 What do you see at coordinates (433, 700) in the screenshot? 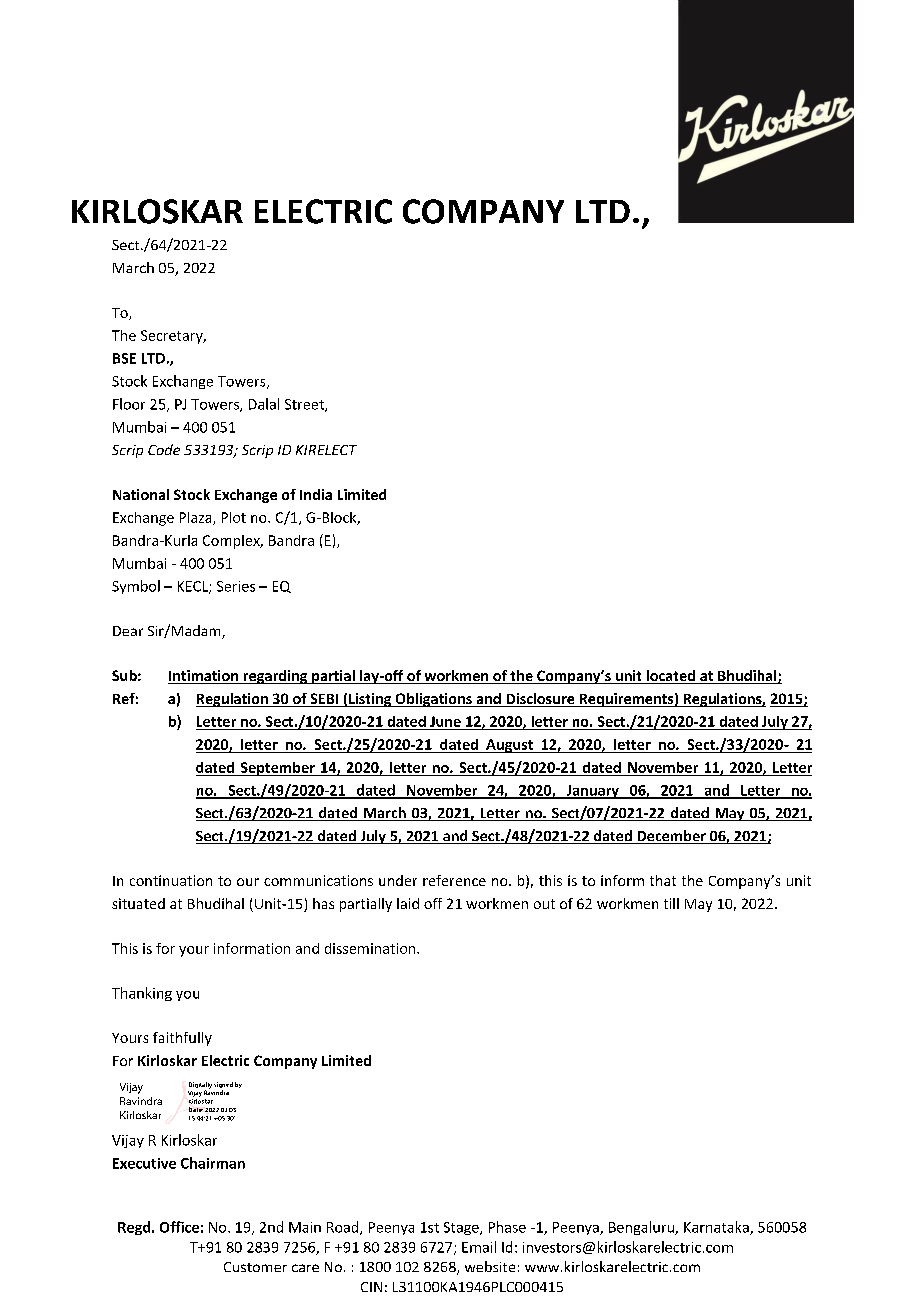
I see `Obligations` at bounding box center [433, 700].
